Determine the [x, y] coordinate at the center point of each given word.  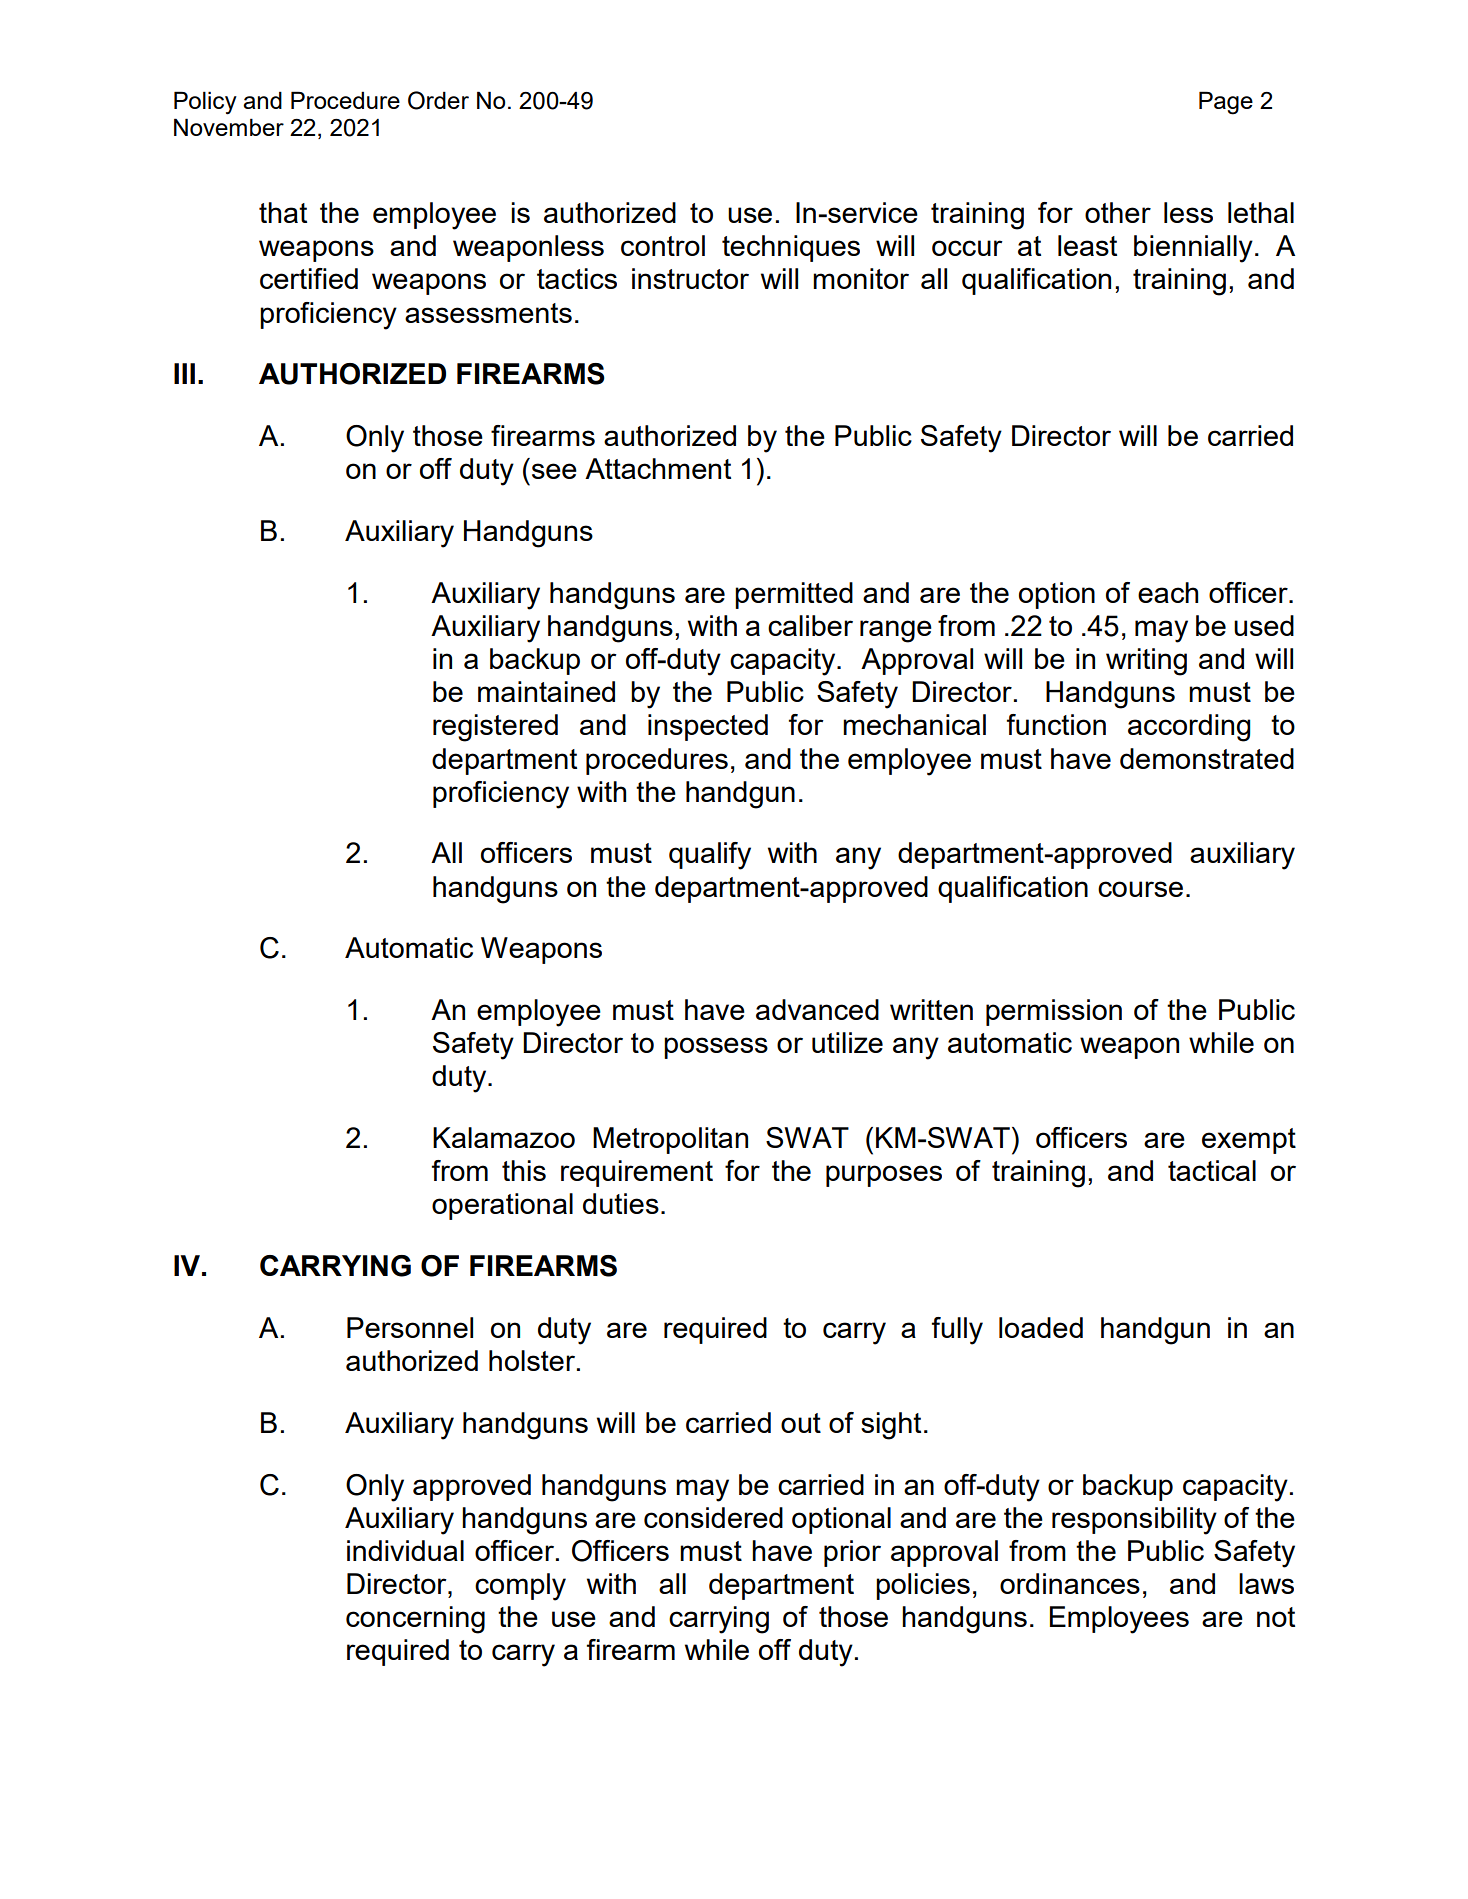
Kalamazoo [504, 1137]
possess [716, 1048]
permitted [794, 595]
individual [405, 1550]
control [663, 245]
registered [495, 728]
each [1168, 592]
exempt [1249, 1141]
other [1118, 212]
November [229, 127]
